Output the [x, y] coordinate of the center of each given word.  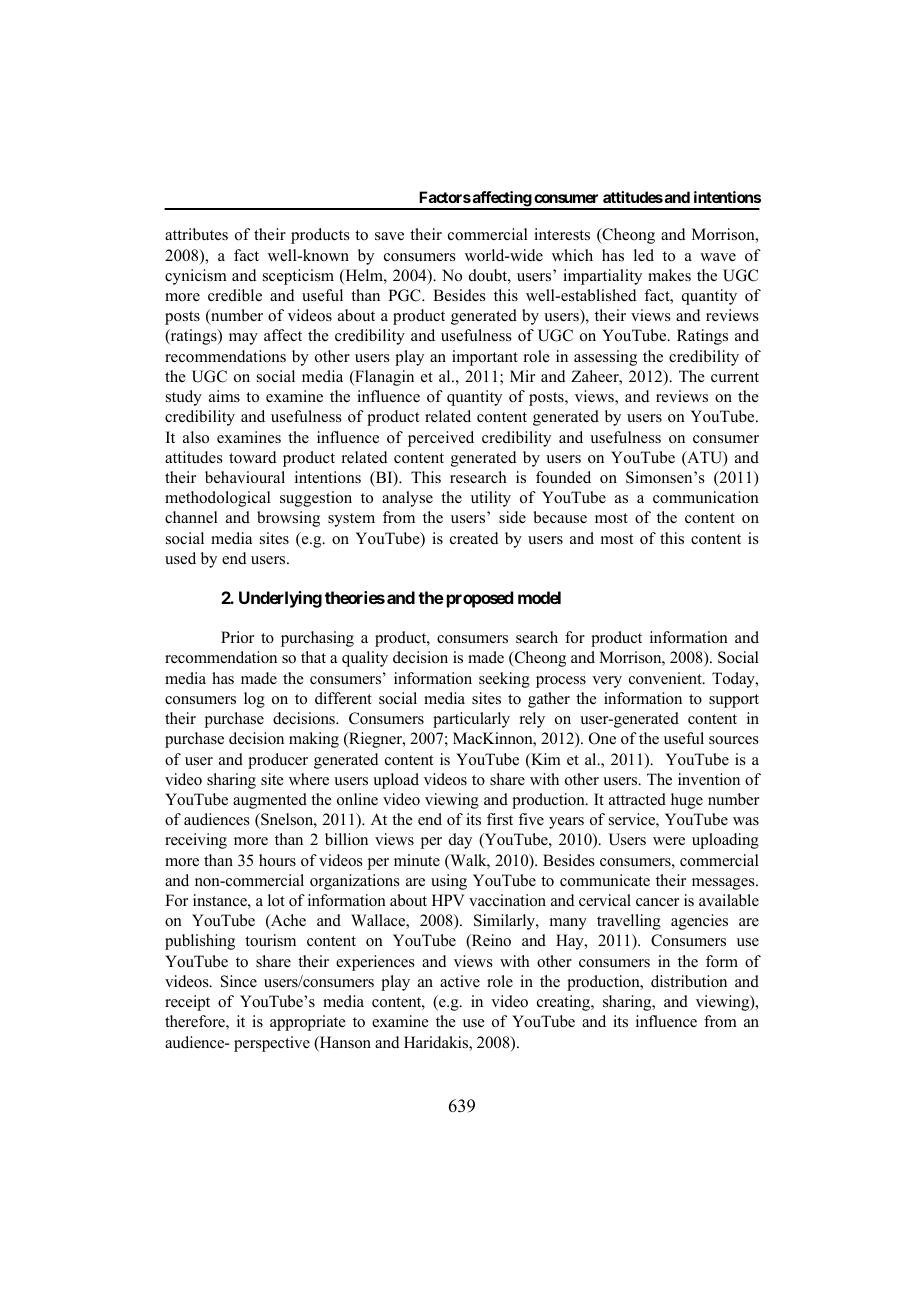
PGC [405, 295]
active [460, 981]
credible [235, 295]
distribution [689, 981]
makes [669, 275]
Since [239, 981]
